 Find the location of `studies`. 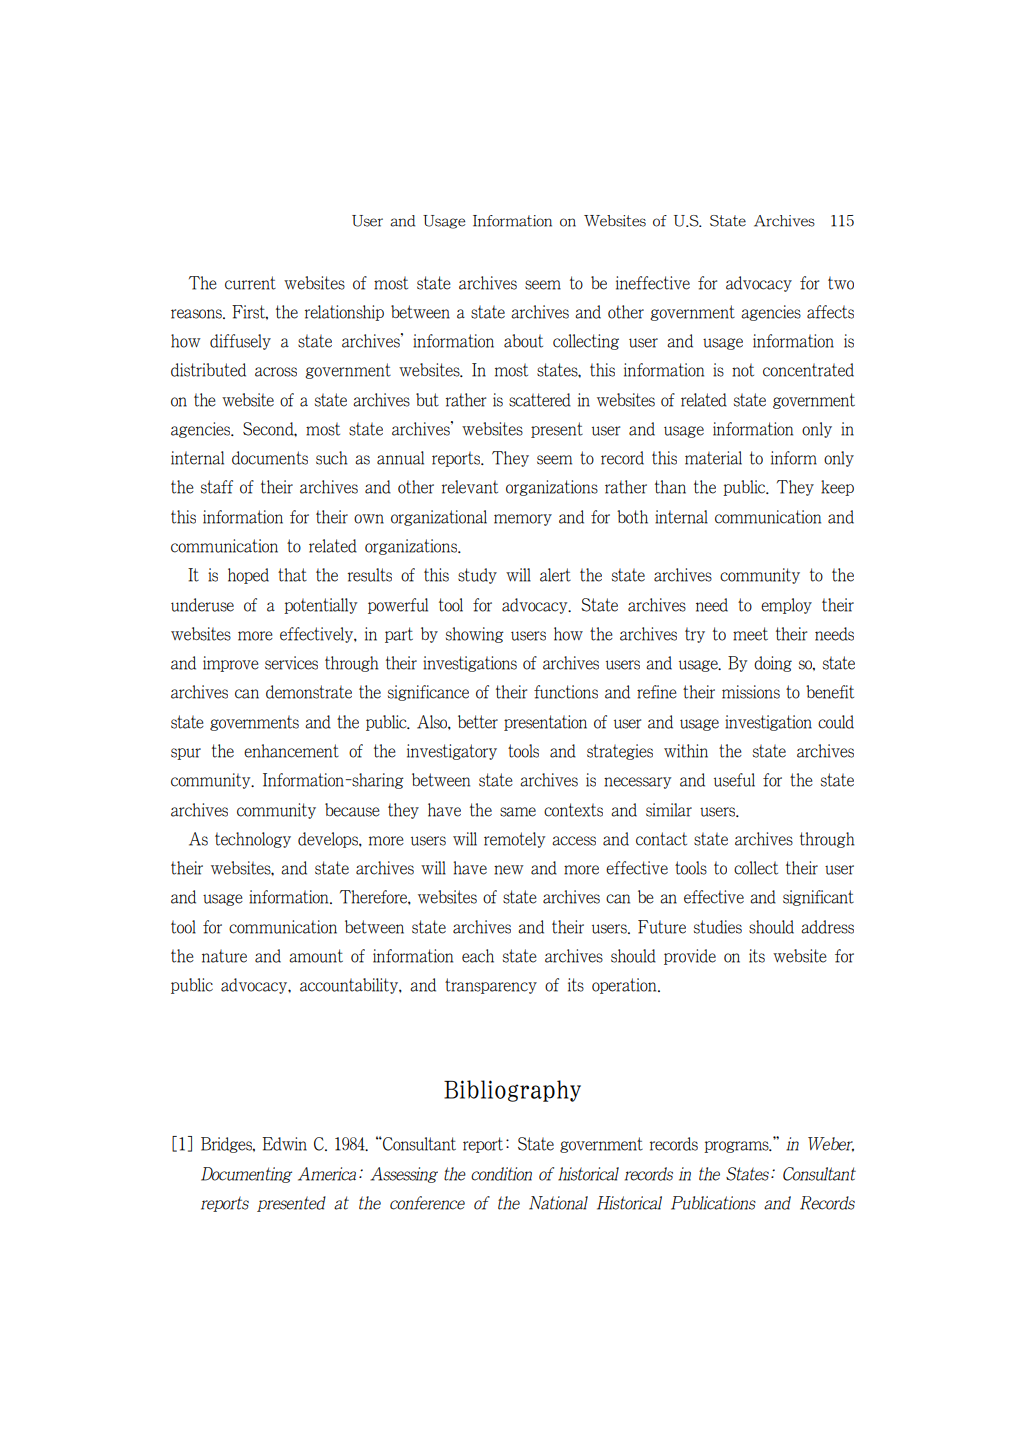

studies is located at coordinates (718, 927).
